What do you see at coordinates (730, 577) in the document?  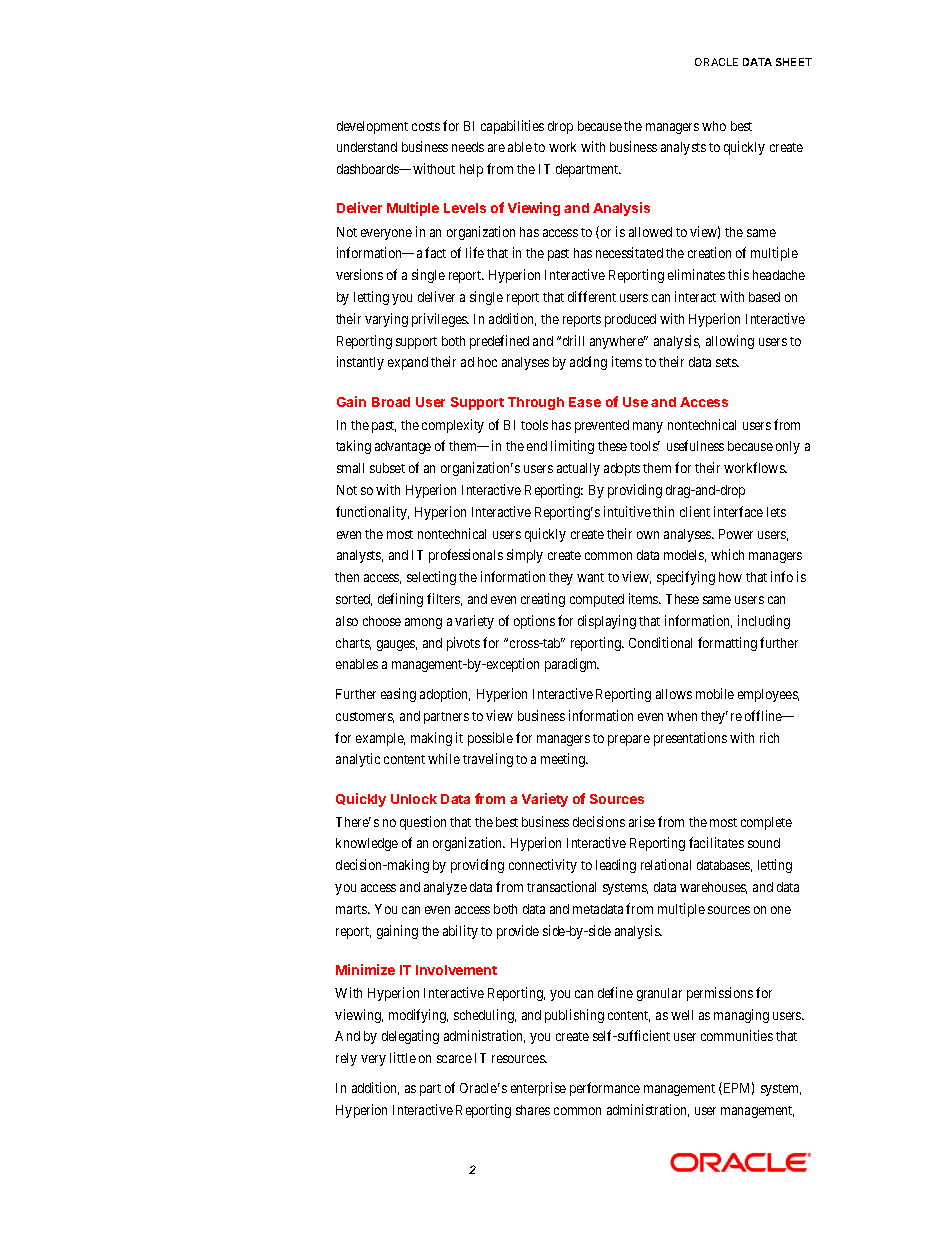 I see `how` at bounding box center [730, 577].
